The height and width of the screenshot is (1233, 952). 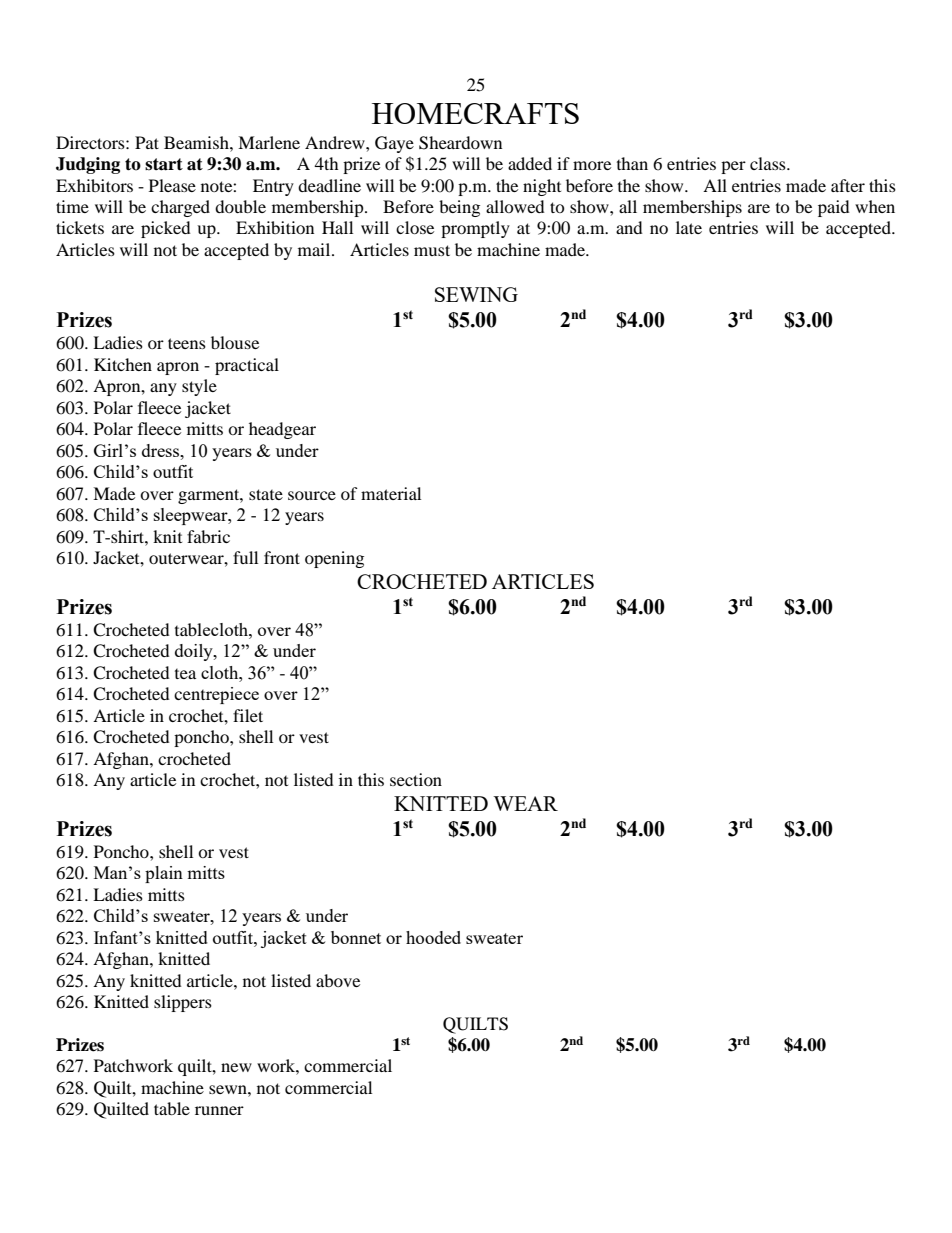 I want to click on runner, so click(x=219, y=1110).
